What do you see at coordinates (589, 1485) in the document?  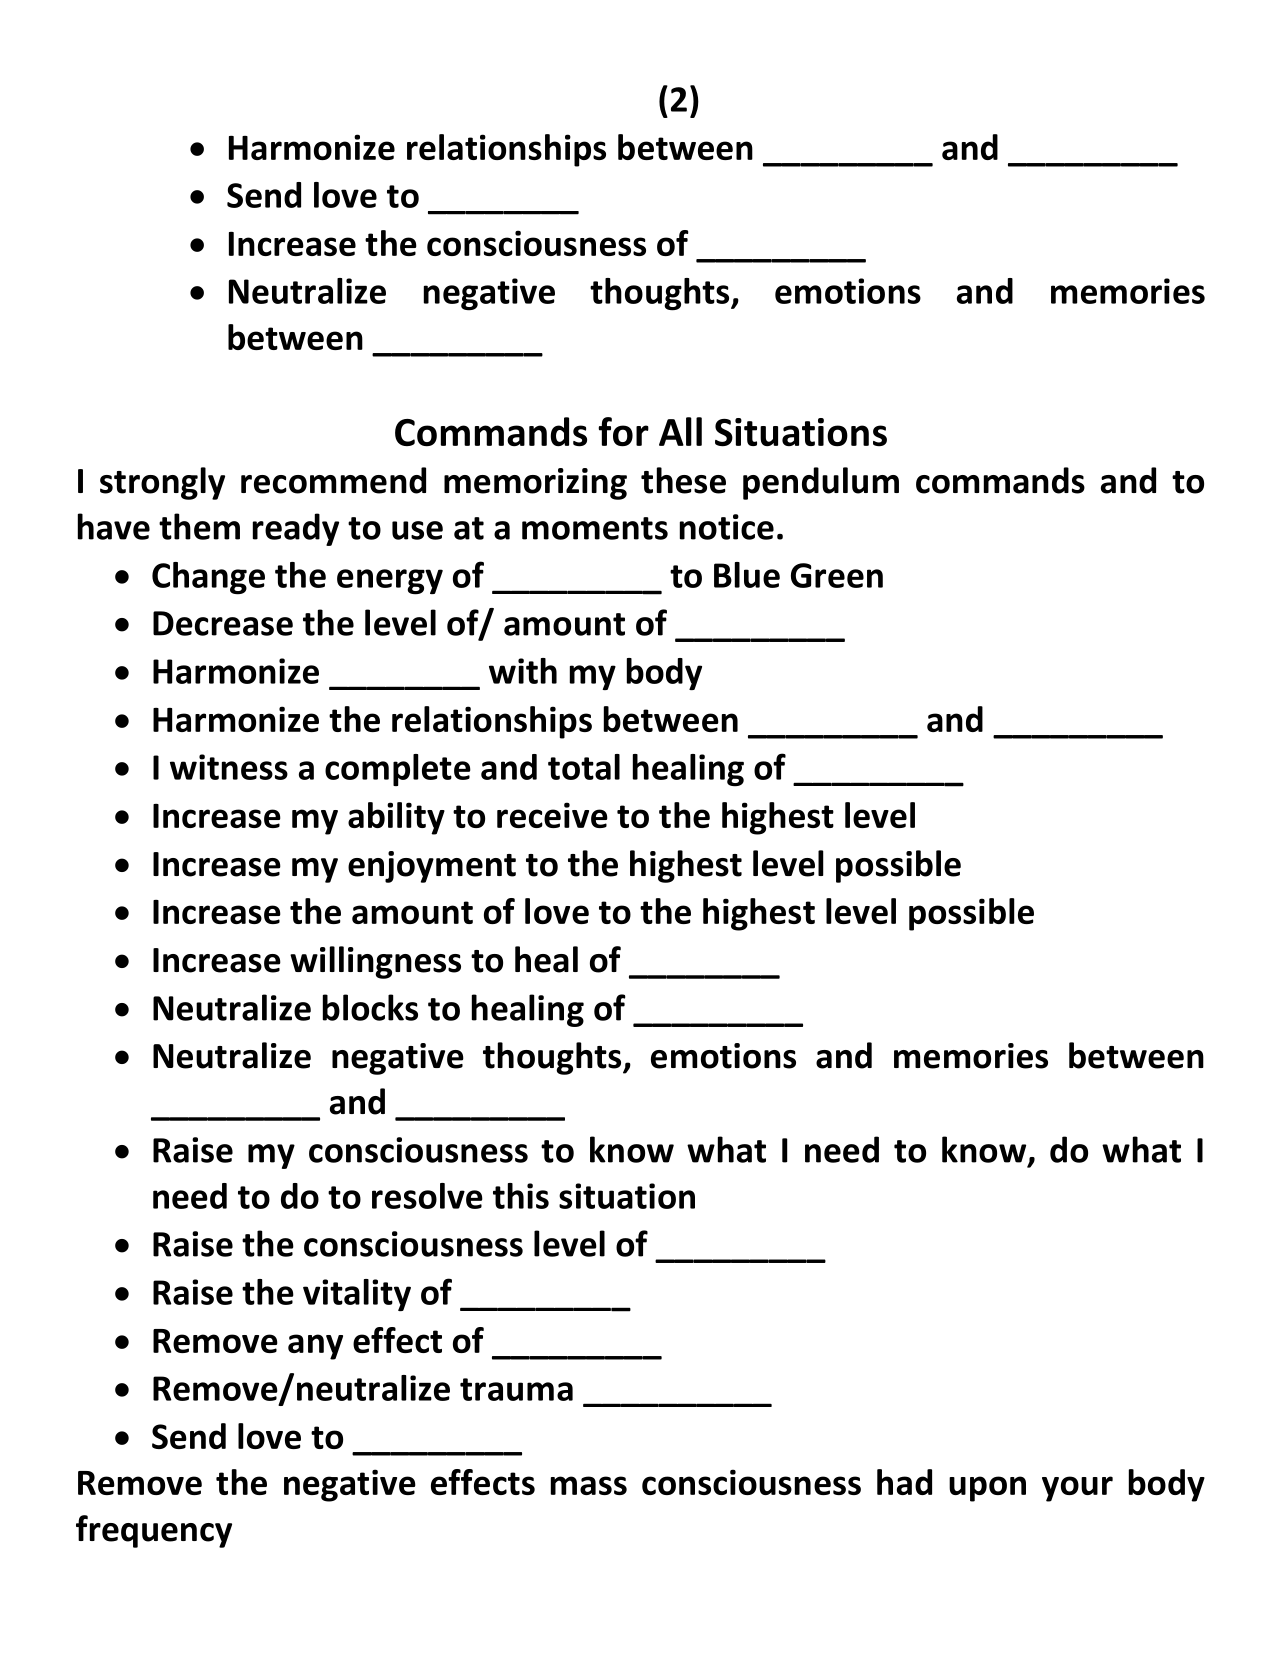 I see `mass` at bounding box center [589, 1485].
